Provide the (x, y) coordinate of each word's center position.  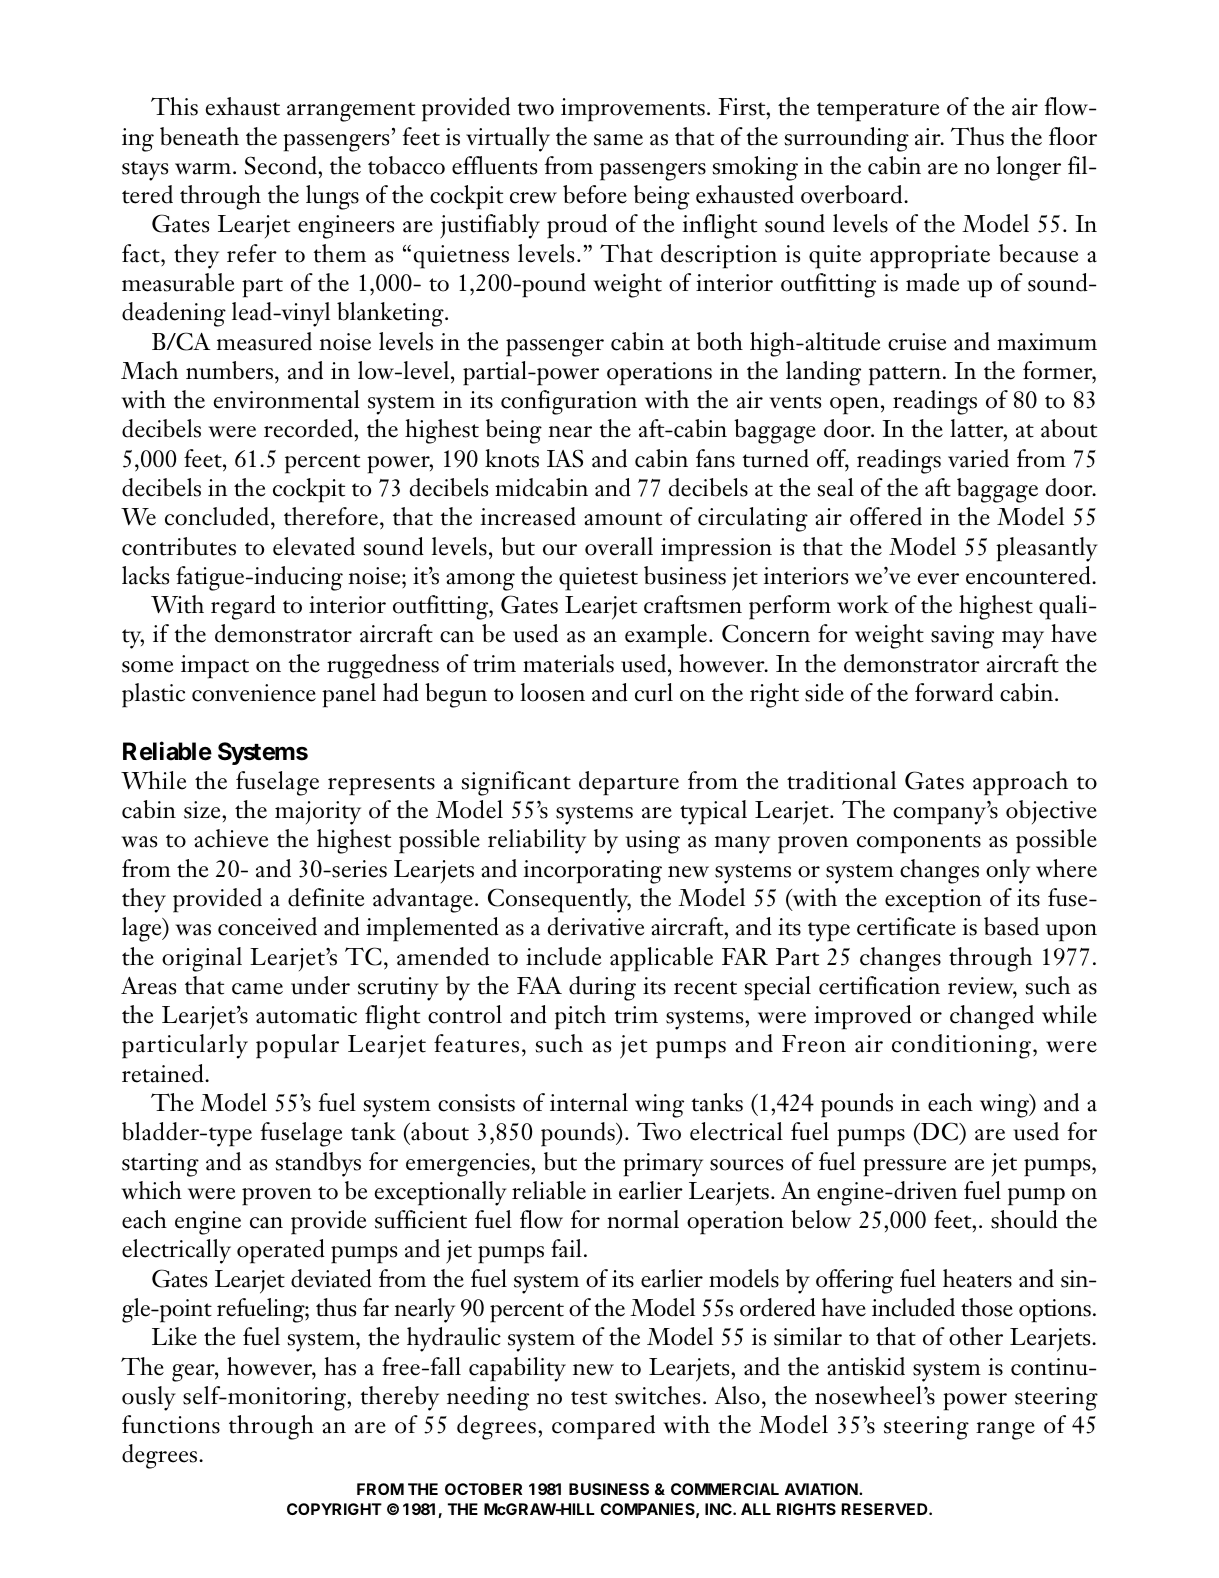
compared (603, 1427)
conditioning (963, 1046)
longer (1028, 168)
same (618, 140)
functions (171, 1424)
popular (297, 1046)
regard (243, 607)
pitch (580, 1017)
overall (619, 546)
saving (962, 637)
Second (282, 165)
